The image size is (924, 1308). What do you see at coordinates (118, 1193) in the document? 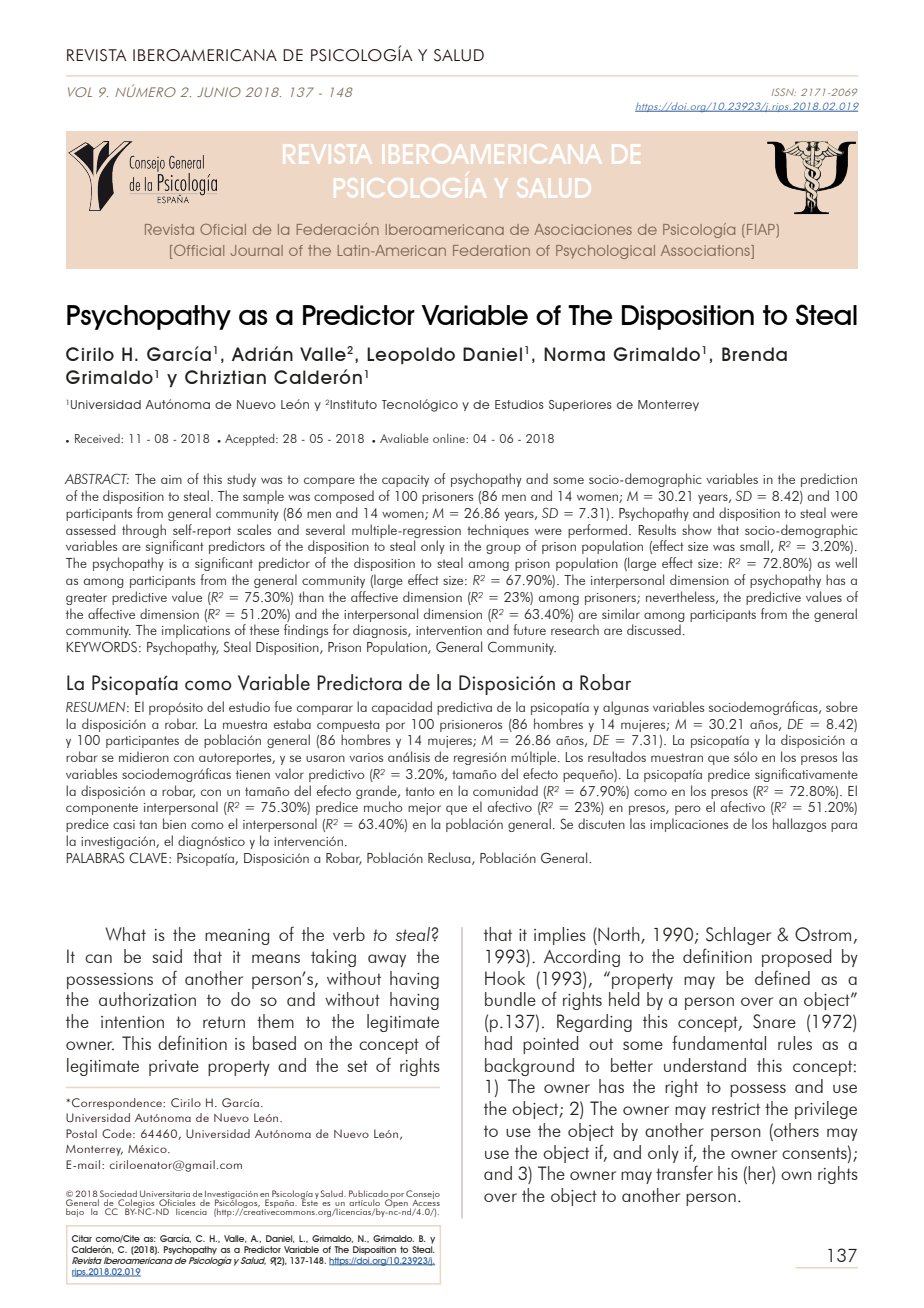
I see `Sociedad` at bounding box center [118, 1193].
